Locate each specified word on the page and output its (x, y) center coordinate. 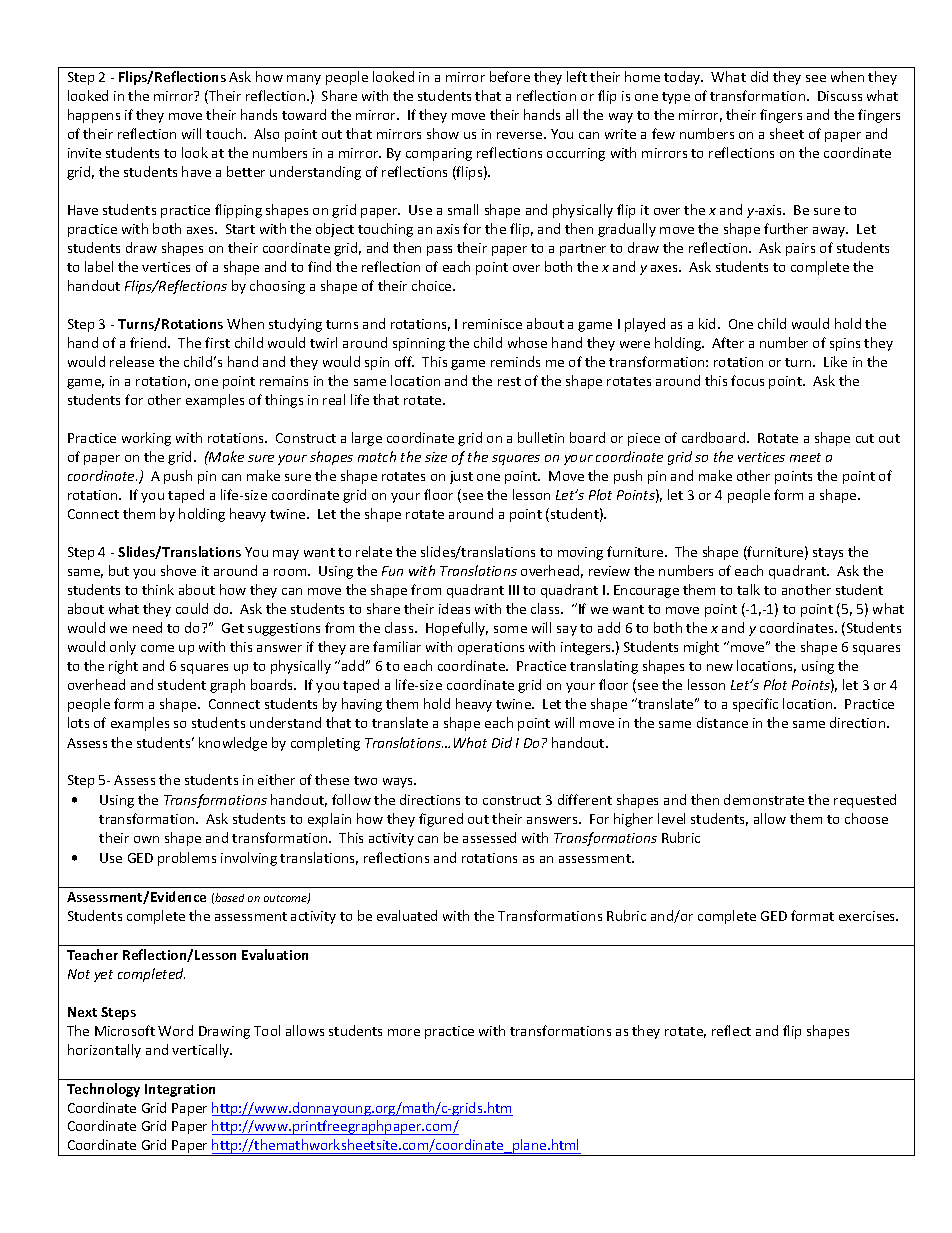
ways (399, 783)
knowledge (233, 744)
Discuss (840, 96)
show (443, 133)
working (146, 439)
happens (94, 116)
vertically (202, 1051)
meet (805, 457)
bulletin (541, 437)
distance (722, 722)
